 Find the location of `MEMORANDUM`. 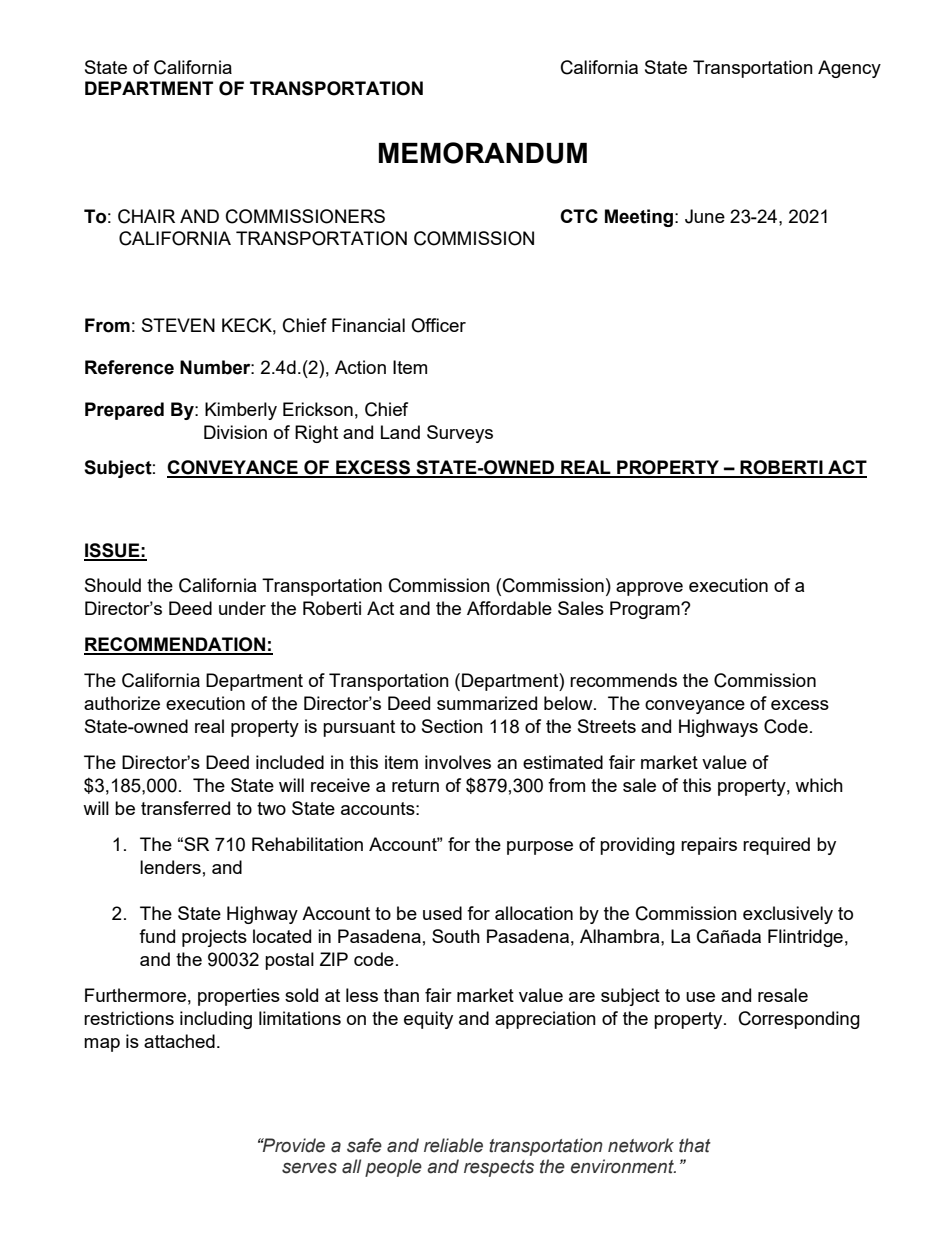

MEMORANDUM is located at coordinates (483, 153).
